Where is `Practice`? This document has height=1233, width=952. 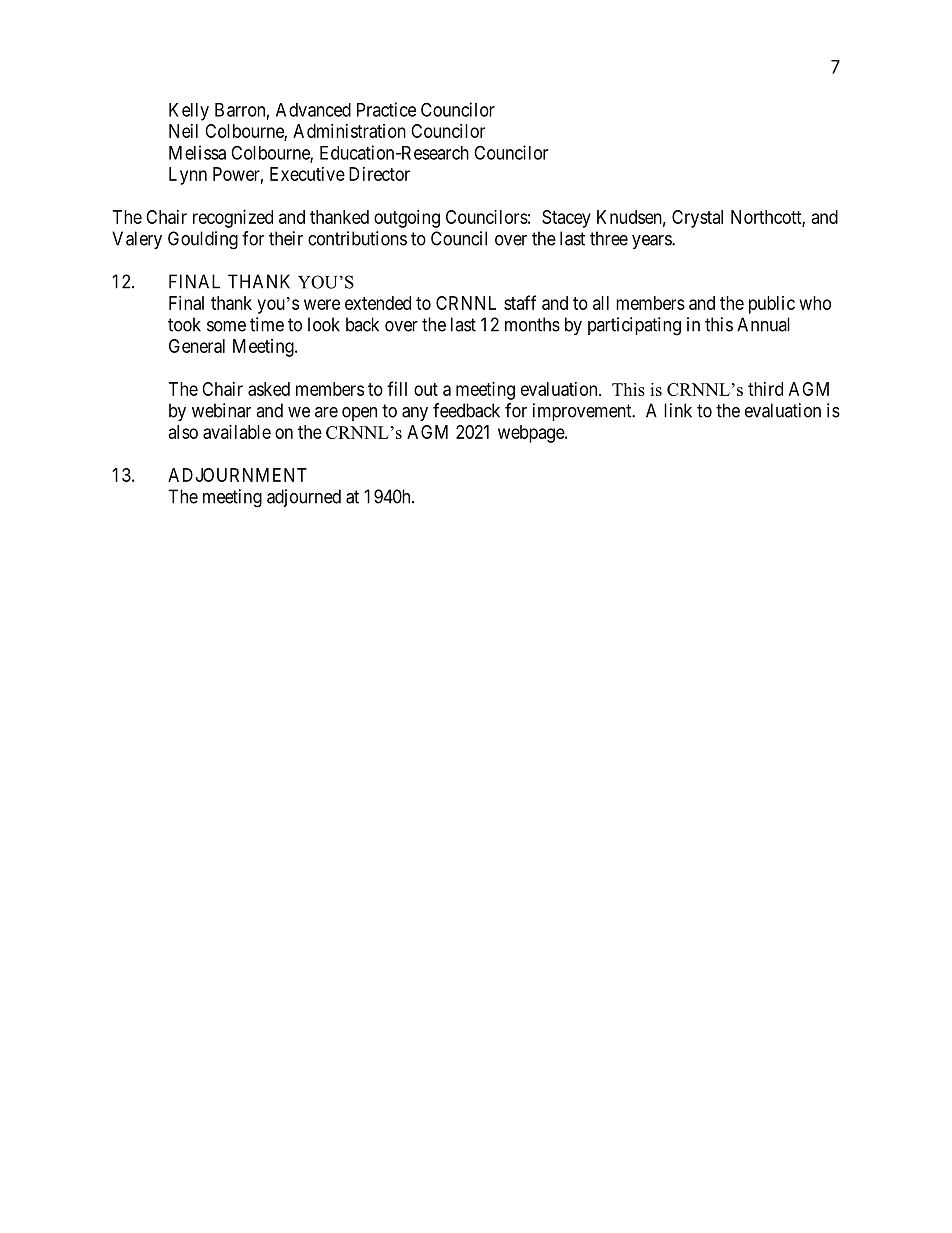 Practice is located at coordinates (386, 109).
